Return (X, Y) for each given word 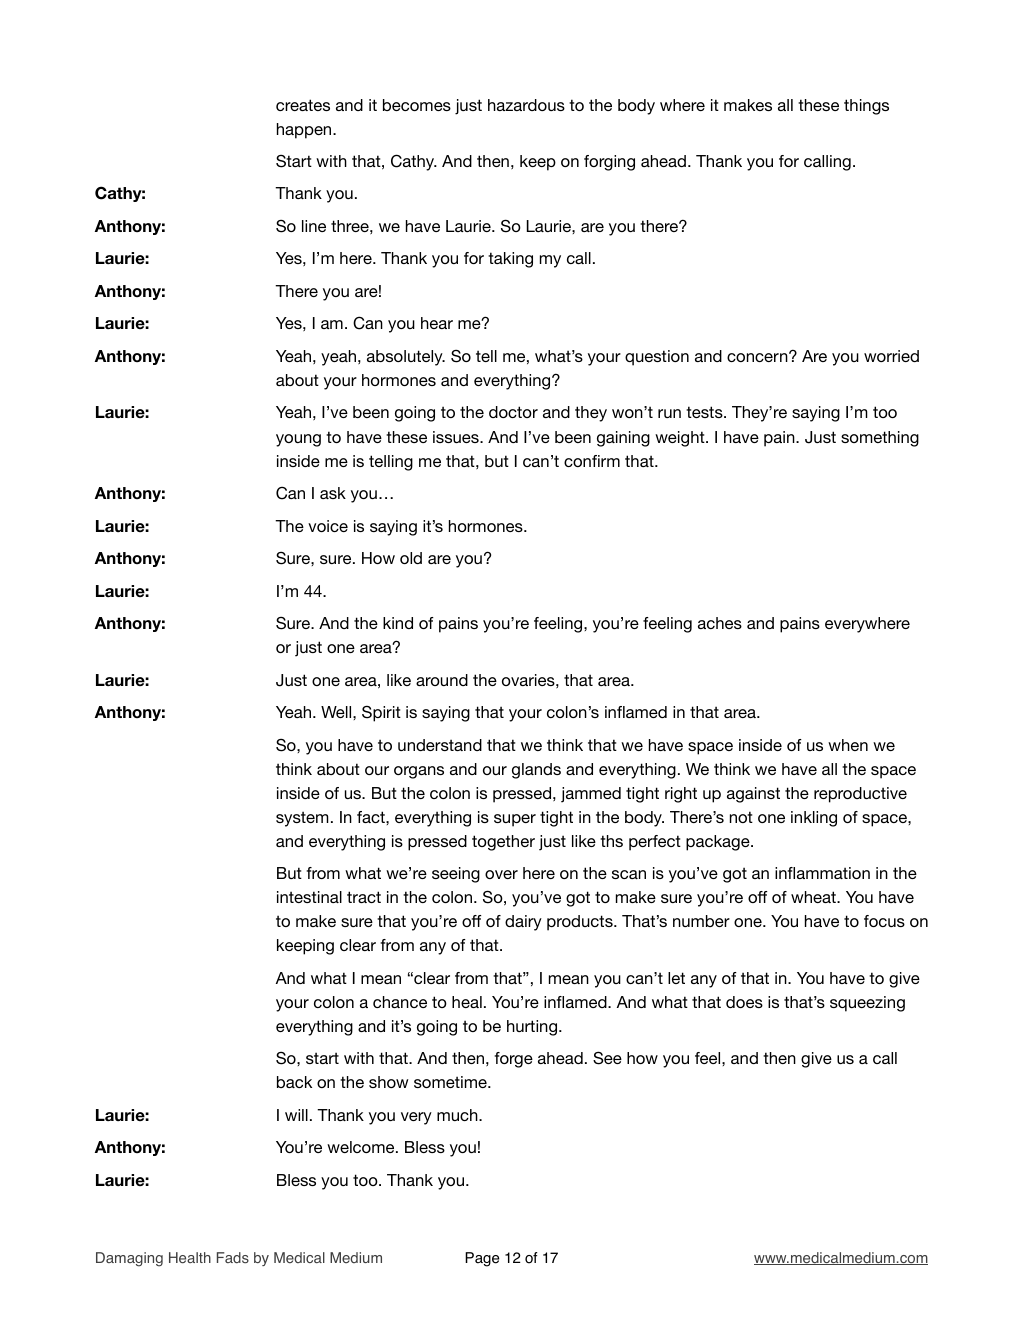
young (298, 440)
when (848, 745)
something (880, 439)
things (866, 107)
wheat (814, 897)
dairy (523, 923)
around (442, 680)
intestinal (309, 897)
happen (305, 131)
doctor (513, 412)
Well (337, 712)
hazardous (526, 105)
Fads (233, 1258)
